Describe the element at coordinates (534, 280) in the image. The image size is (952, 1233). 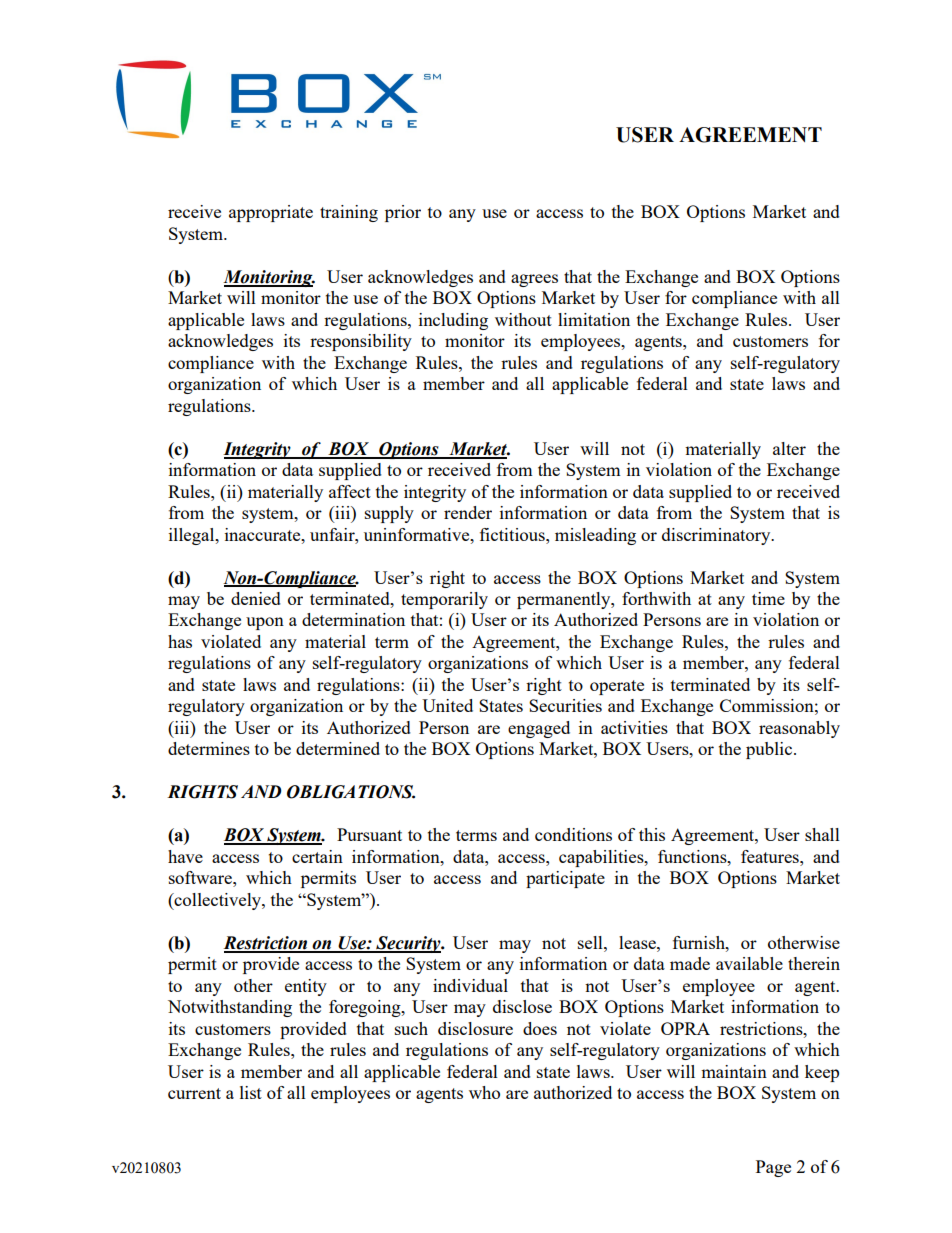
I see `agrees` at that location.
